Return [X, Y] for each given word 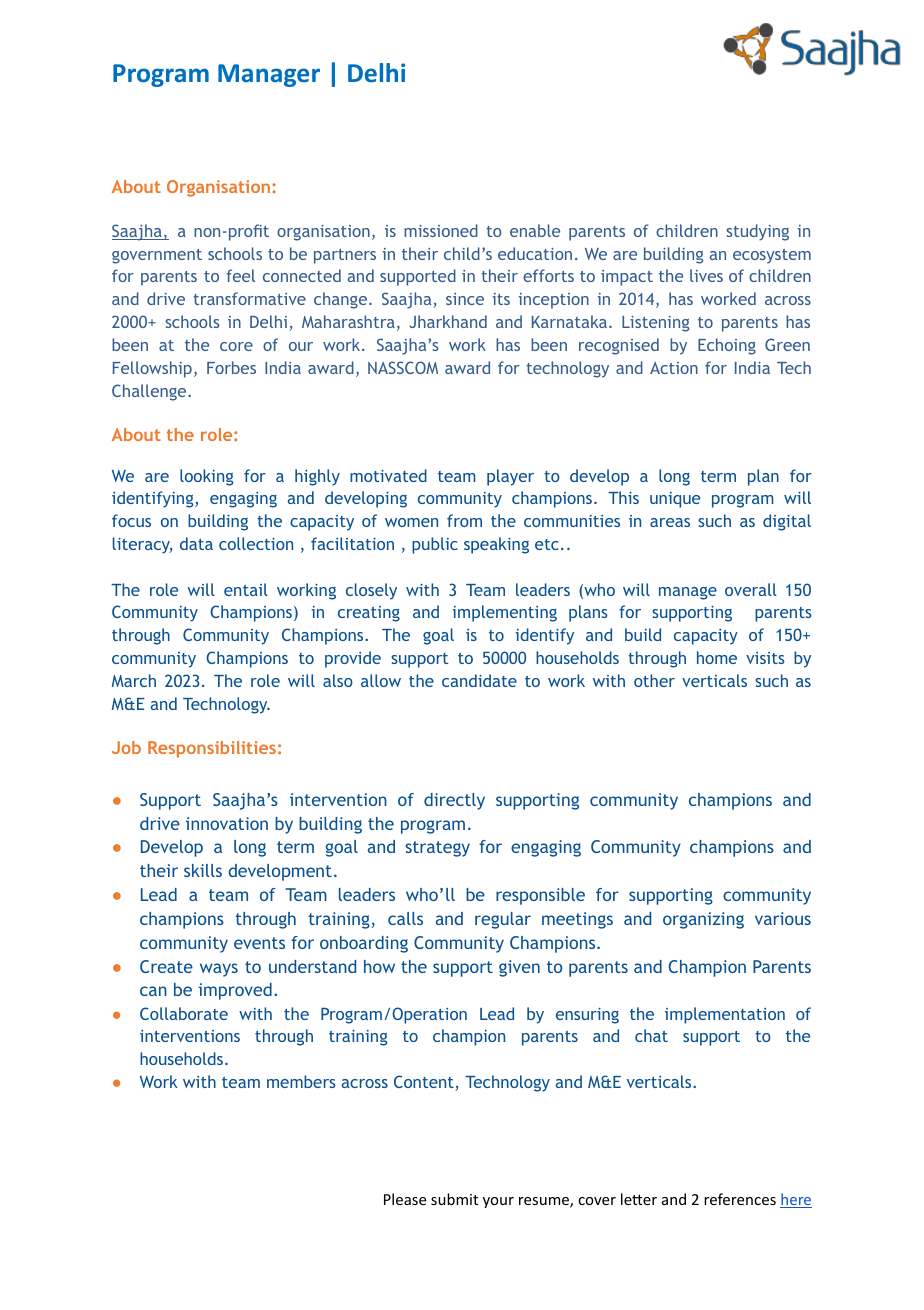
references [740, 1199]
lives [706, 275]
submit [454, 1199]
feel [240, 275]
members [301, 1081]
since [465, 299]
